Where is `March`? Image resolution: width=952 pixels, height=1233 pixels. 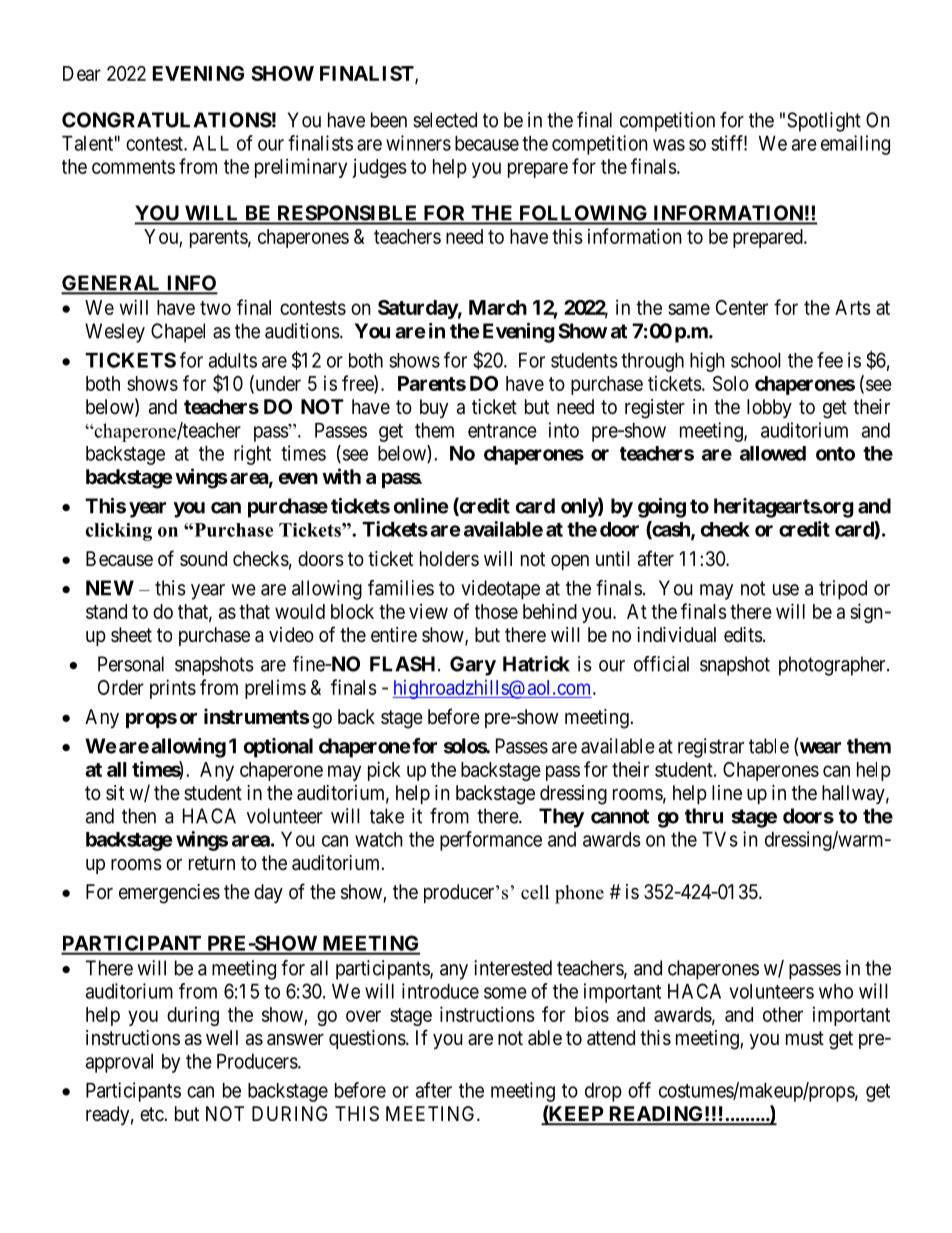 March is located at coordinates (498, 307).
